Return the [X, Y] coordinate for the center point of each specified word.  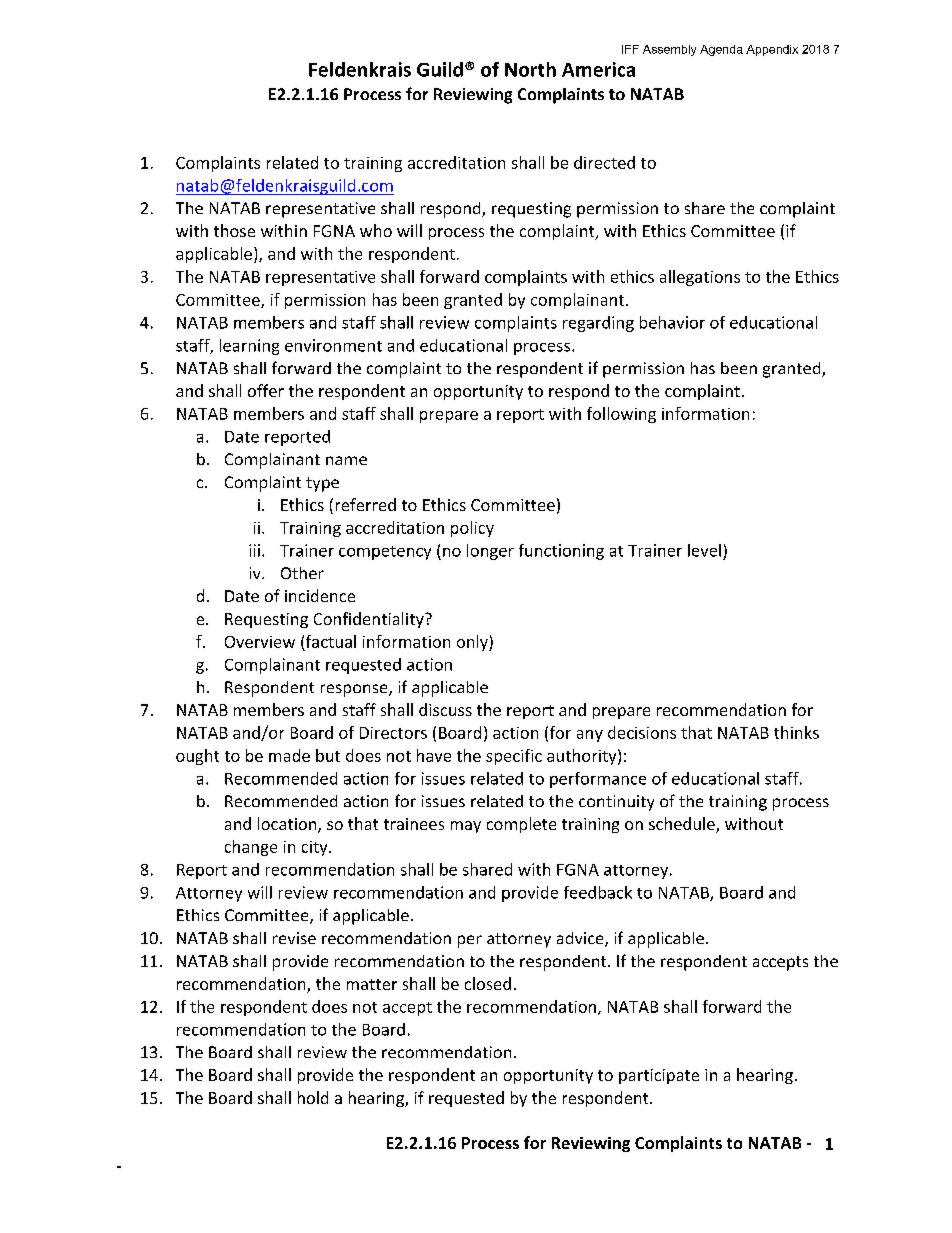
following [621, 415]
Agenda [721, 50]
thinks [796, 732]
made [289, 755]
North [530, 69]
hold [313, 1097]
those [234, 230]
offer [266, 390]
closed [488, 983]
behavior [672, 322]
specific [514, 757]
